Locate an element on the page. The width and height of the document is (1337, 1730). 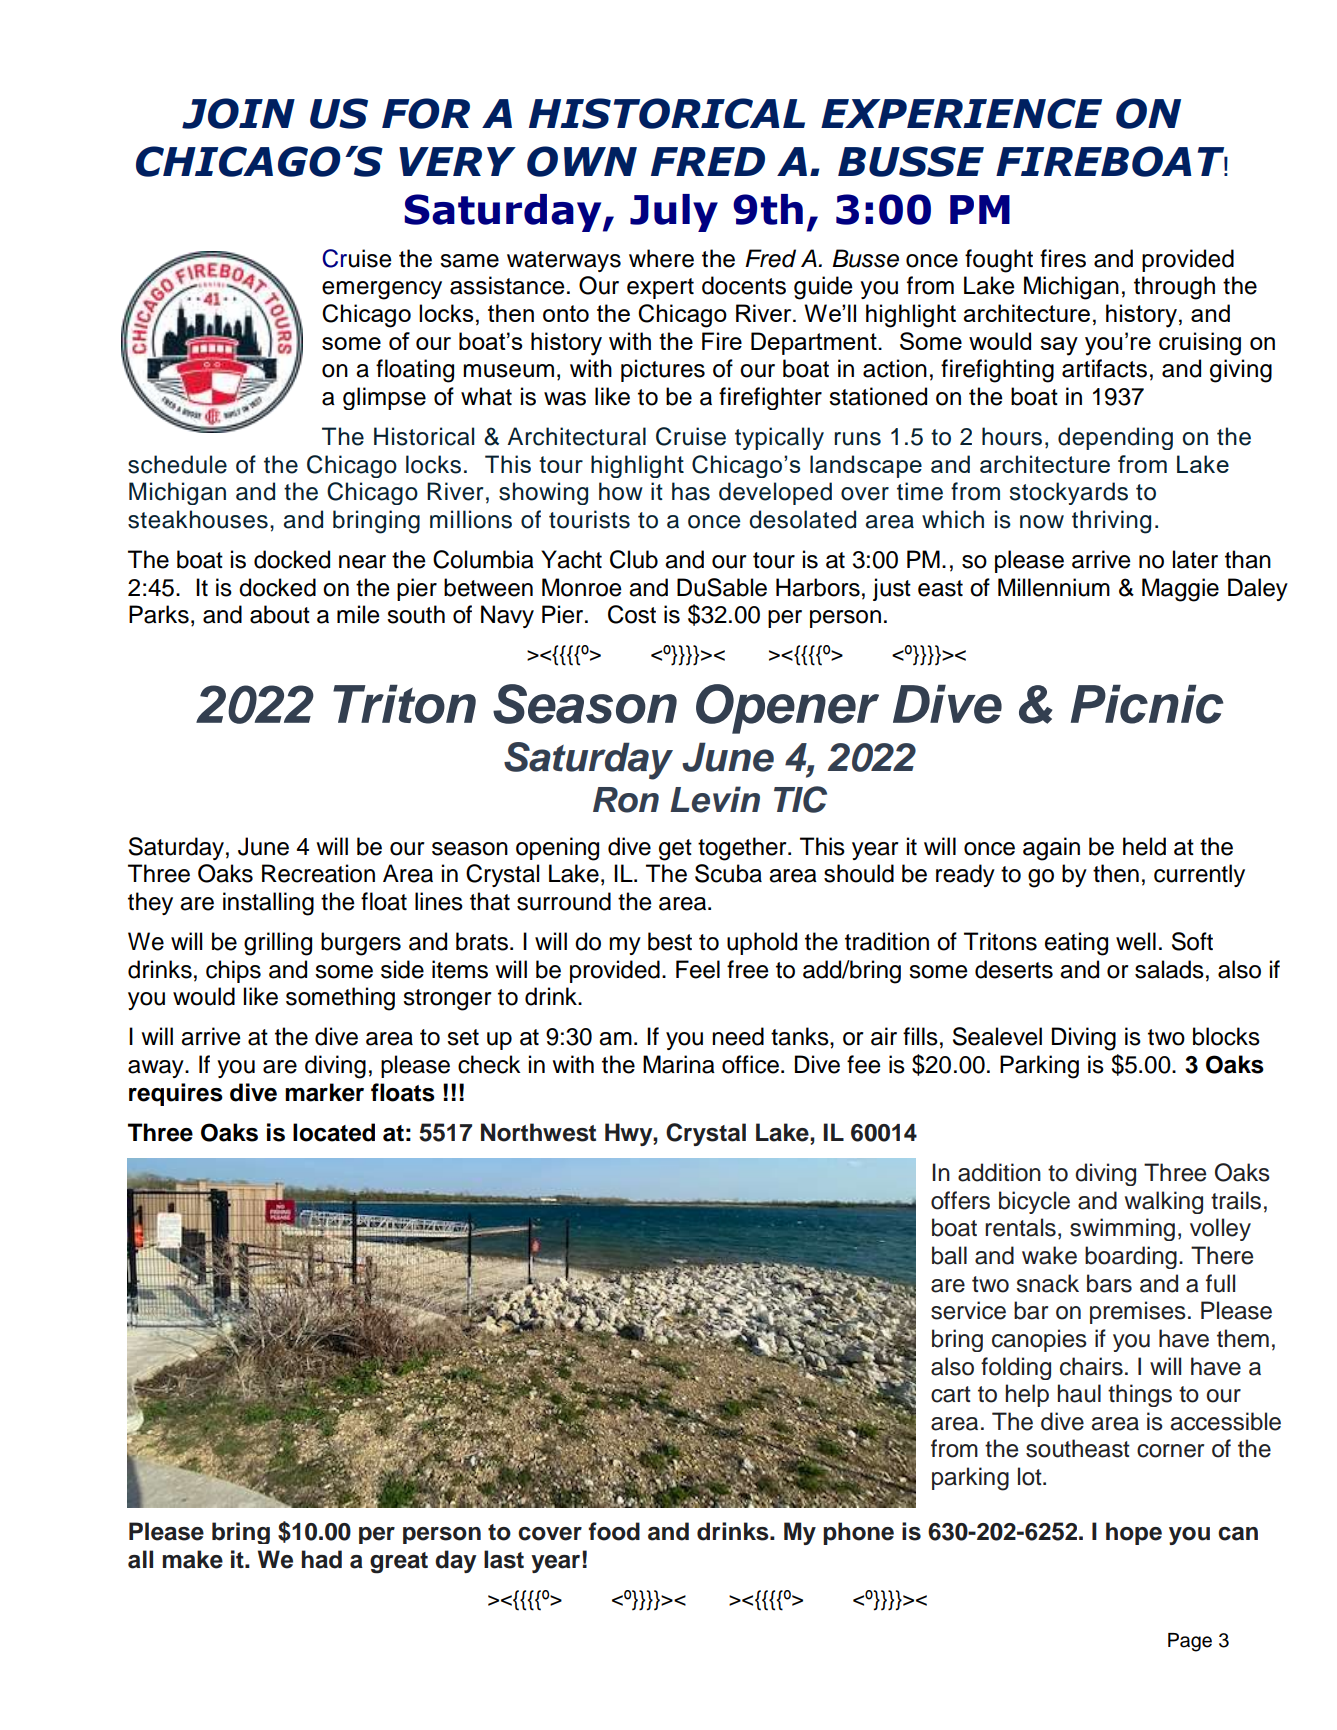
held is located at coordinates (1144, 846).
